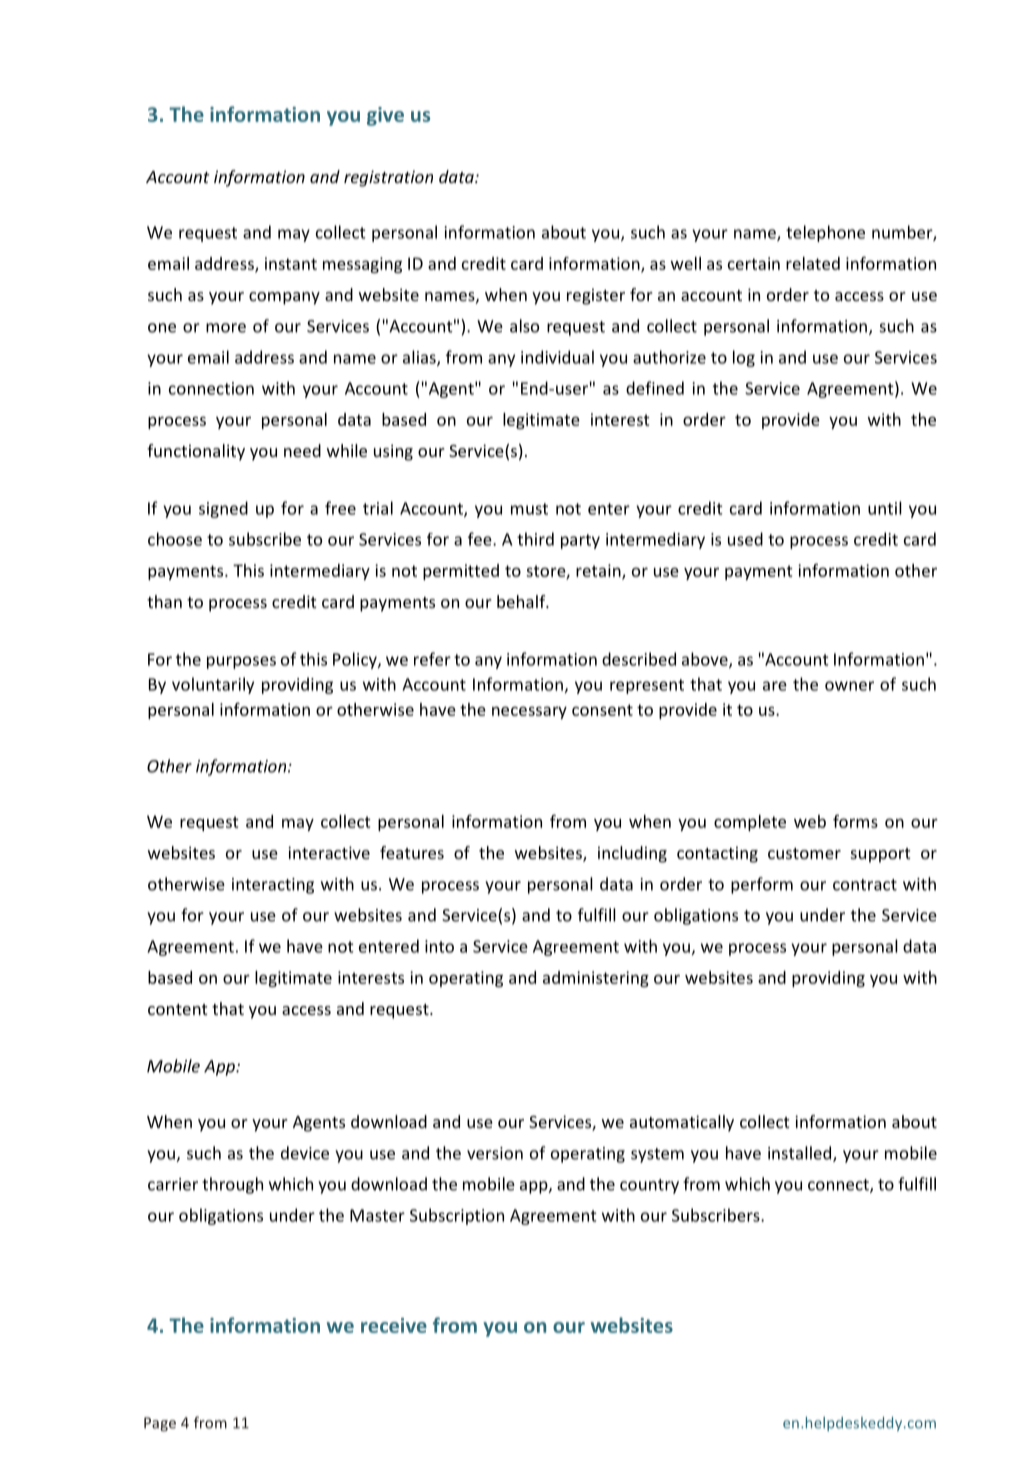 The image size is (1035, 1463). I want to click on necessary, so click(529, 712).
